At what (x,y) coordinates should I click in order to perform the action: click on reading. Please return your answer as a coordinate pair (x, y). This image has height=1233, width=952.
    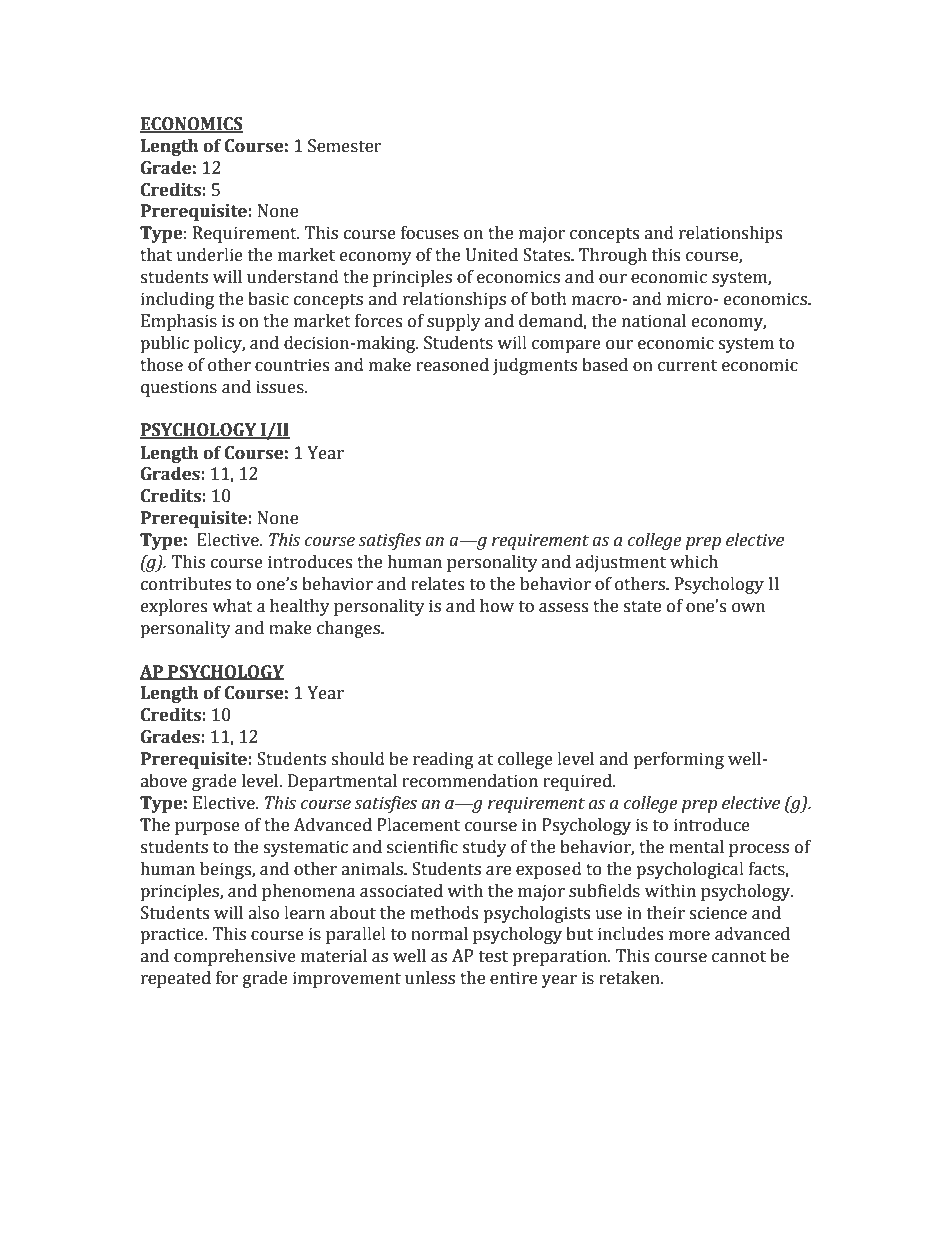
    Looking at the image, I should click on (443, 760).
